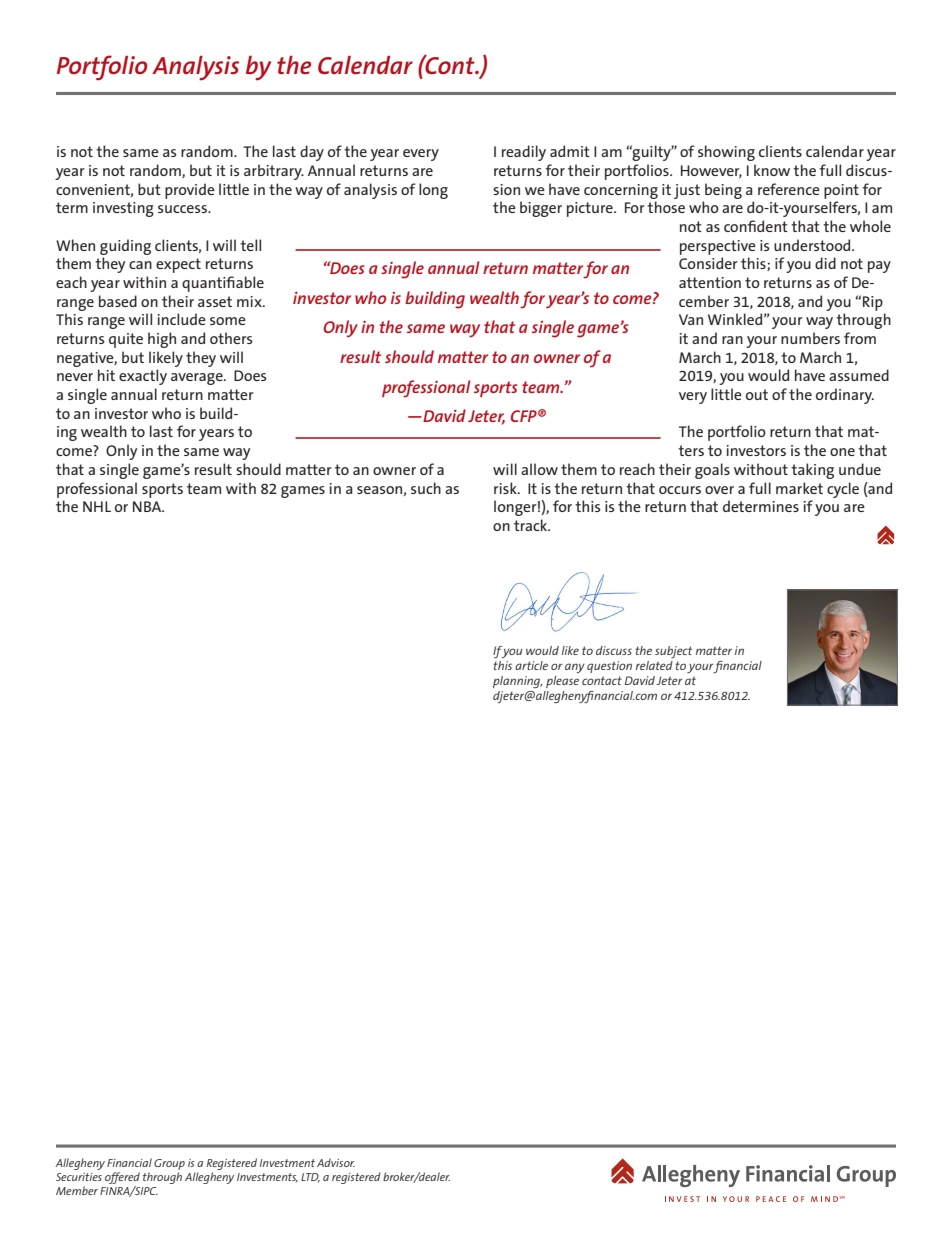  I want to click on related, so click(654, 665).
